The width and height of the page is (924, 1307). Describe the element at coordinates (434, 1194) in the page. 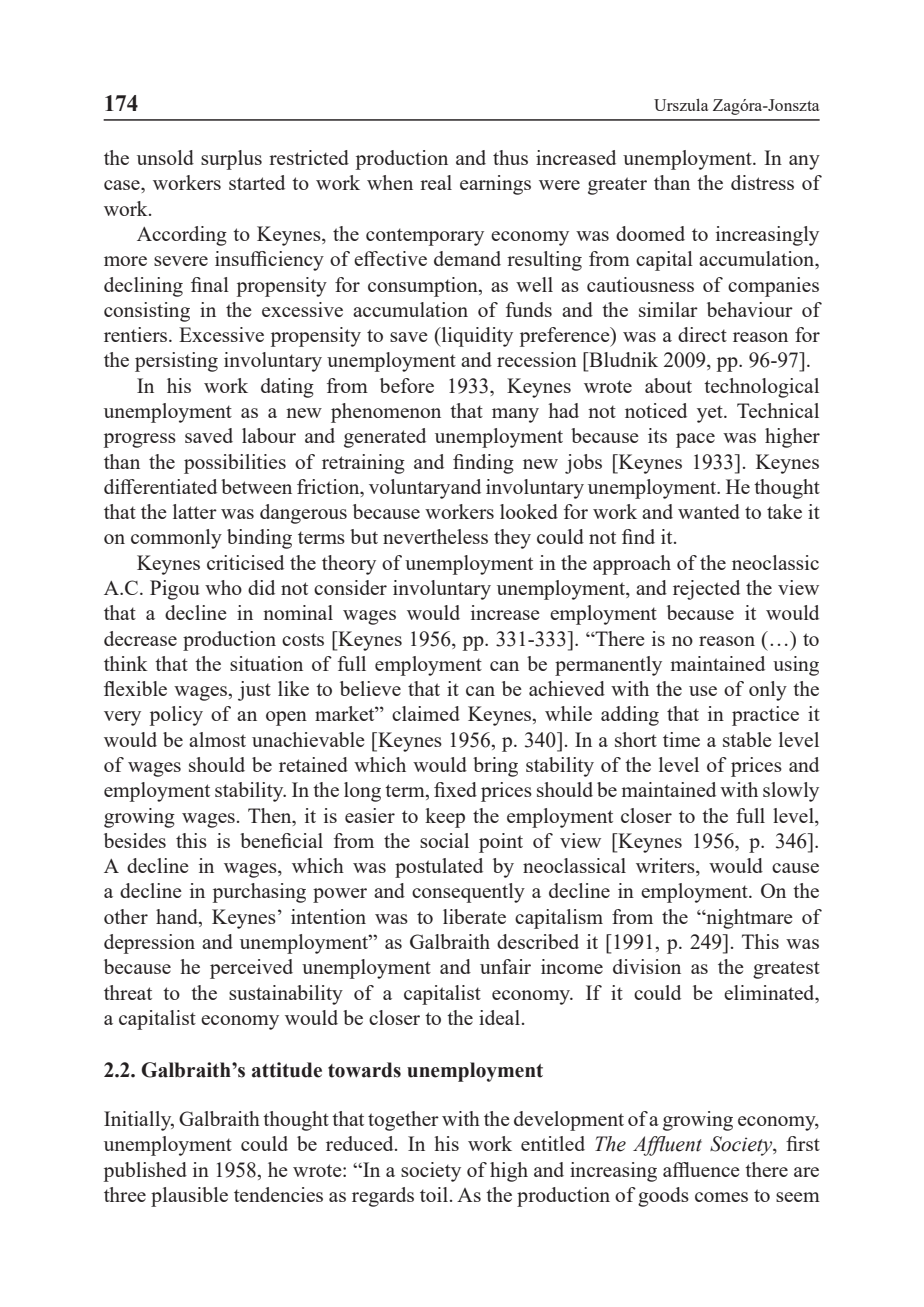

I see `toil` at that location.
